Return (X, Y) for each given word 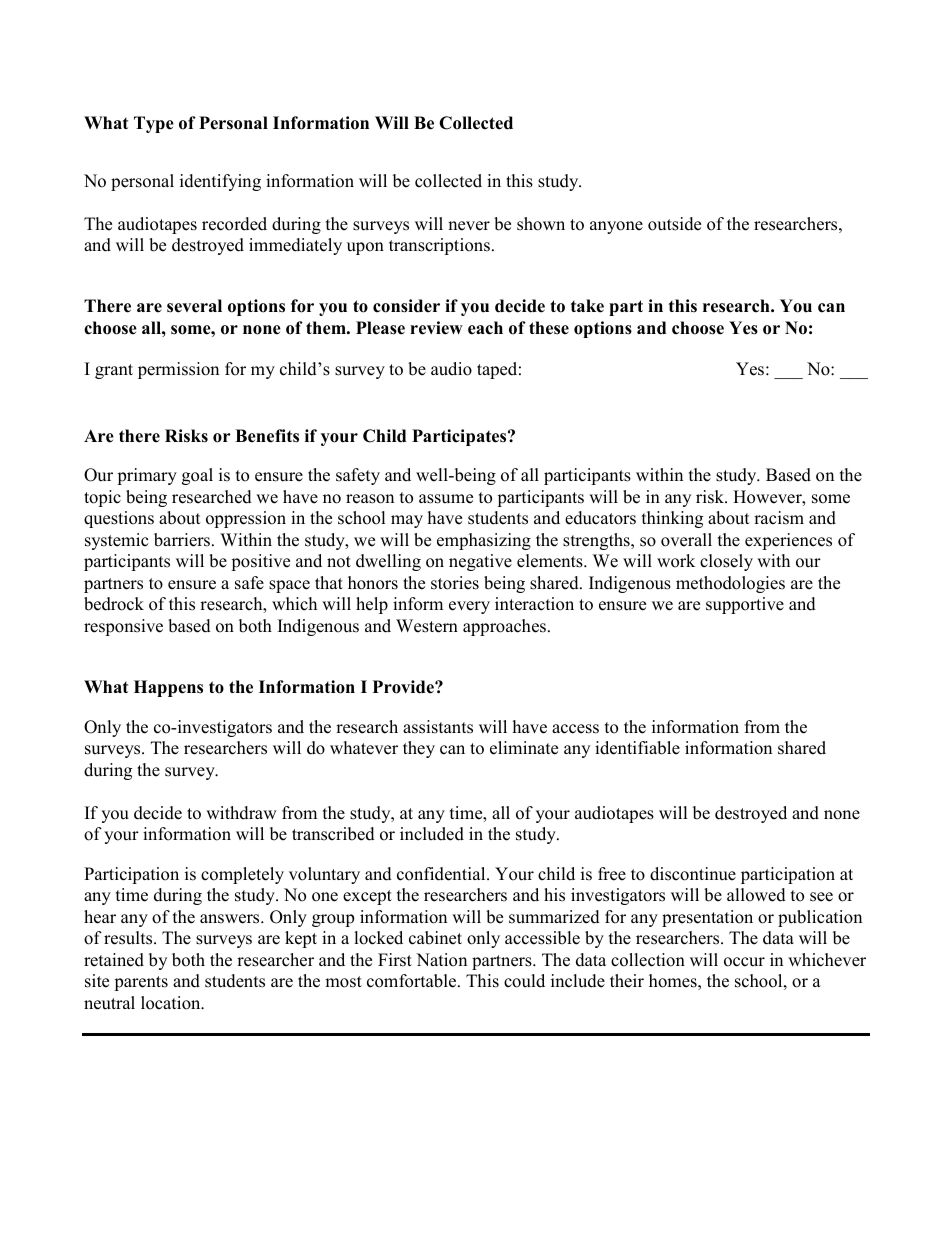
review (436, 328)
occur (744, 962)
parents (141, 983)
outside (674, 224)
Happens (168, 688)
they (419, 749)
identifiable (637, 748)
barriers (183, 540)
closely (726, 562)
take (587, 306)
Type (154, 124)
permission (178, 370)
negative (480, 562)
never (469, 226)
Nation (441, 960)
